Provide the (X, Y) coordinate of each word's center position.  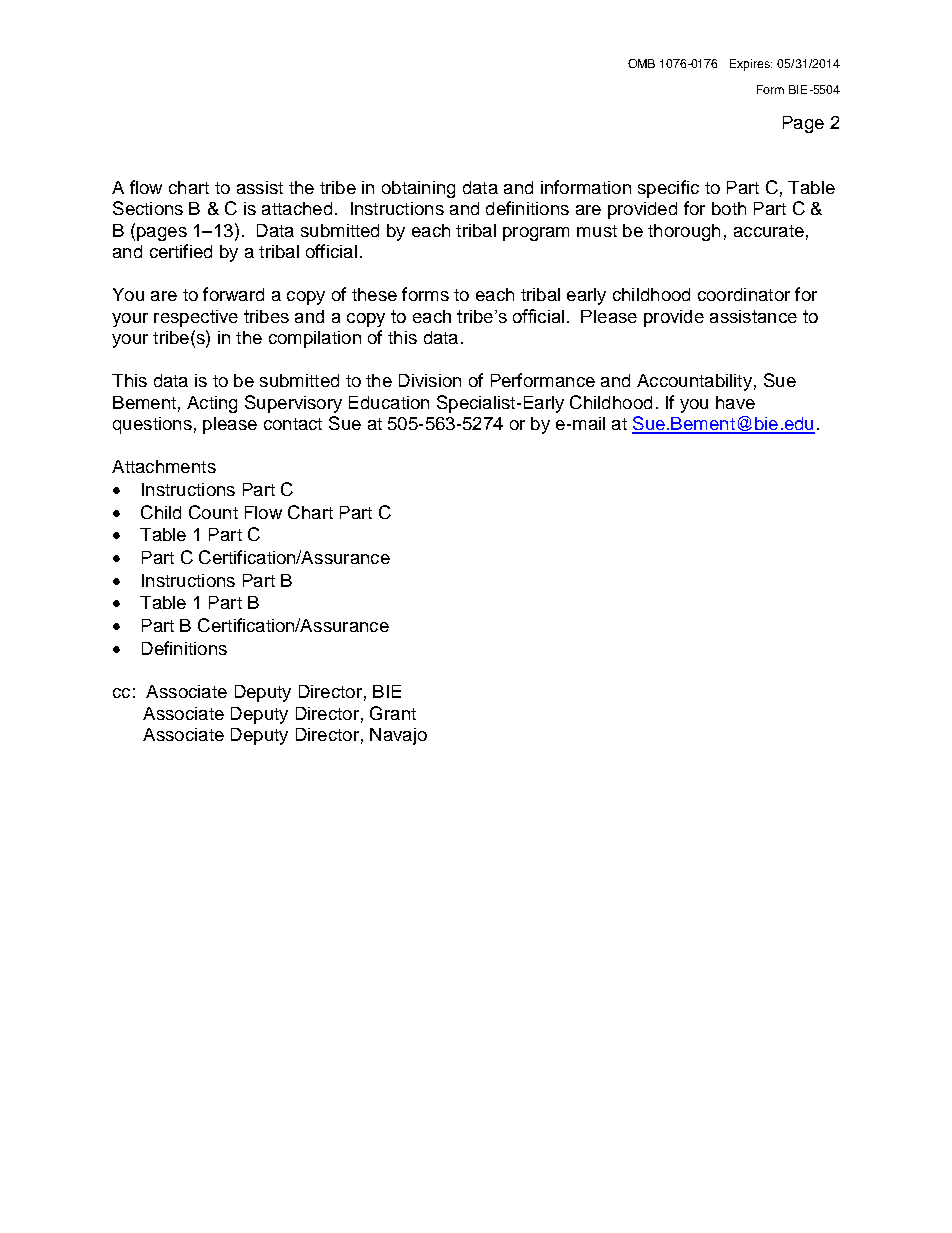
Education (389, 402)
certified (181, 251)
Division (430, 380)
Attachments (164, 466)
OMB (641, 63)
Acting (212, 404)
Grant (393, 713)
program (536, 234)
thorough (684, 232)
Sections (148, 208)
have (735, 402)
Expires (751, 65)
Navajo (398, 736)
